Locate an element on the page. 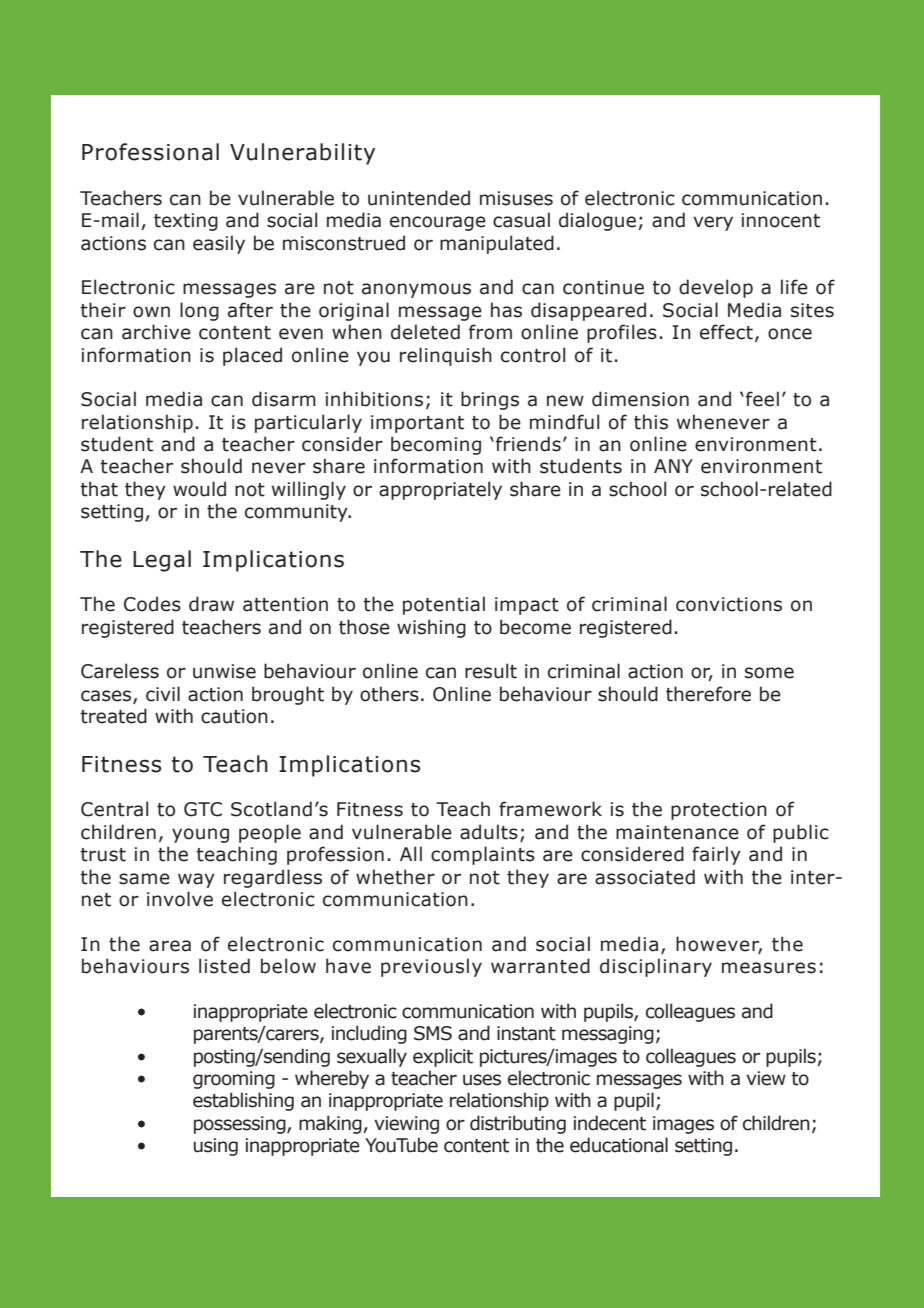 The height and width of the document is (1308, 924). texting is located at coordinates (186, 222).
